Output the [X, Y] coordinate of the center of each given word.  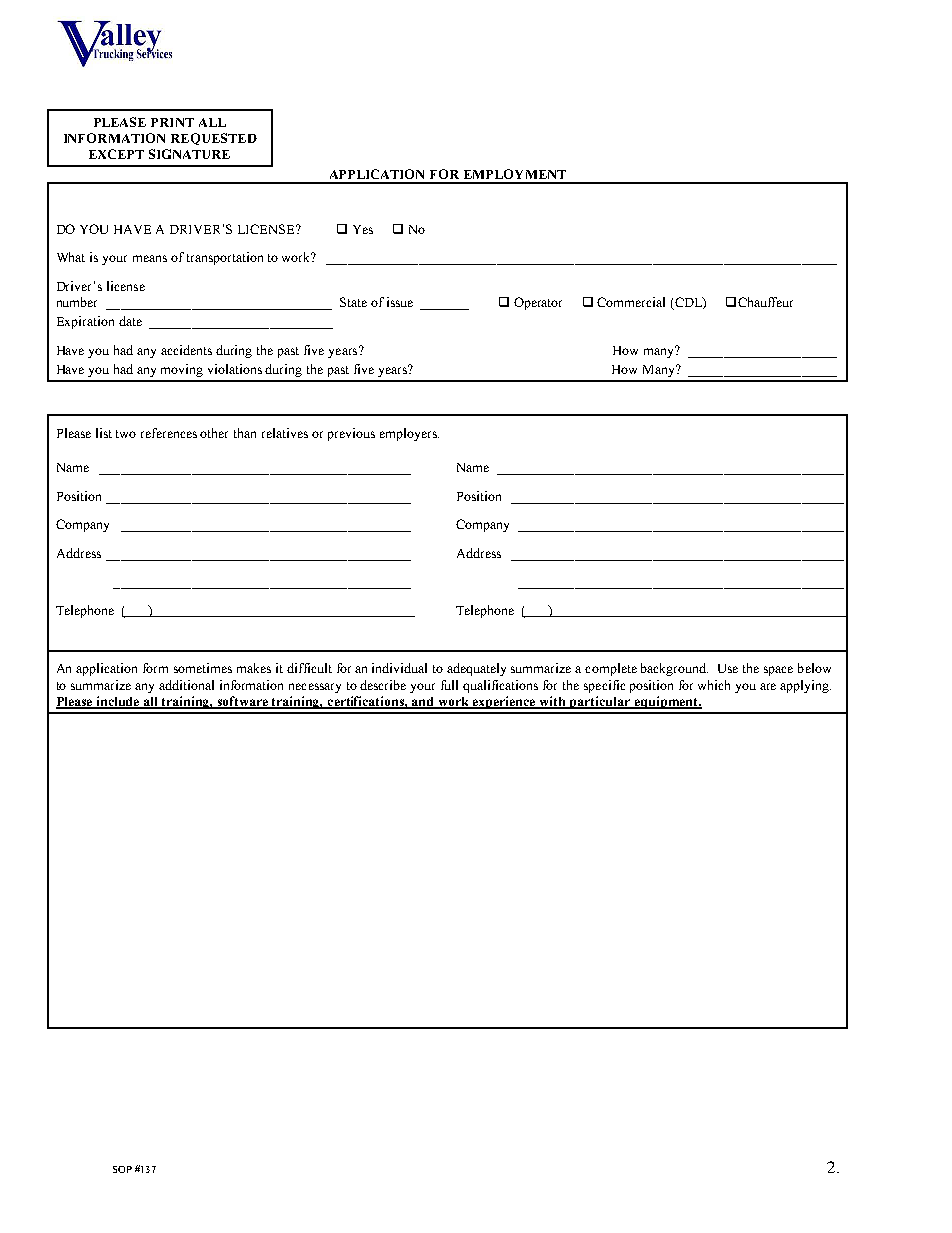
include [118, 702]
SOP [122, 1169]
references [169, 433]
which [714, 685]
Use [728, 668]
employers [409, 434]
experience [504, 702]
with [553, 702]
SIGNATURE [189, 154]
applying [805, 686]
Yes [363, 229]
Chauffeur [765, 302]
